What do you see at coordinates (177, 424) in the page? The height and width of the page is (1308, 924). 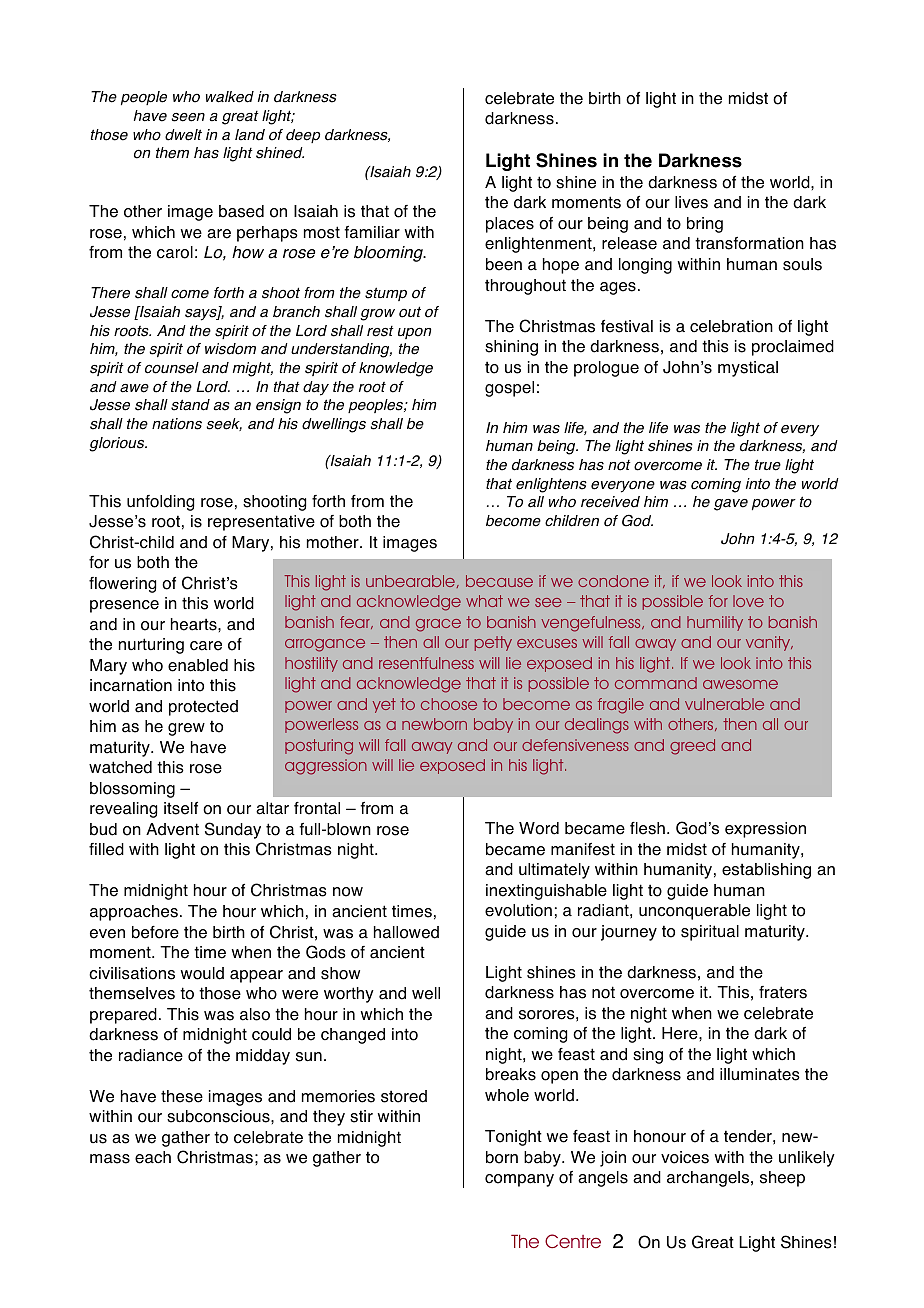 I see `nations` at bounding box center [177, 424].
